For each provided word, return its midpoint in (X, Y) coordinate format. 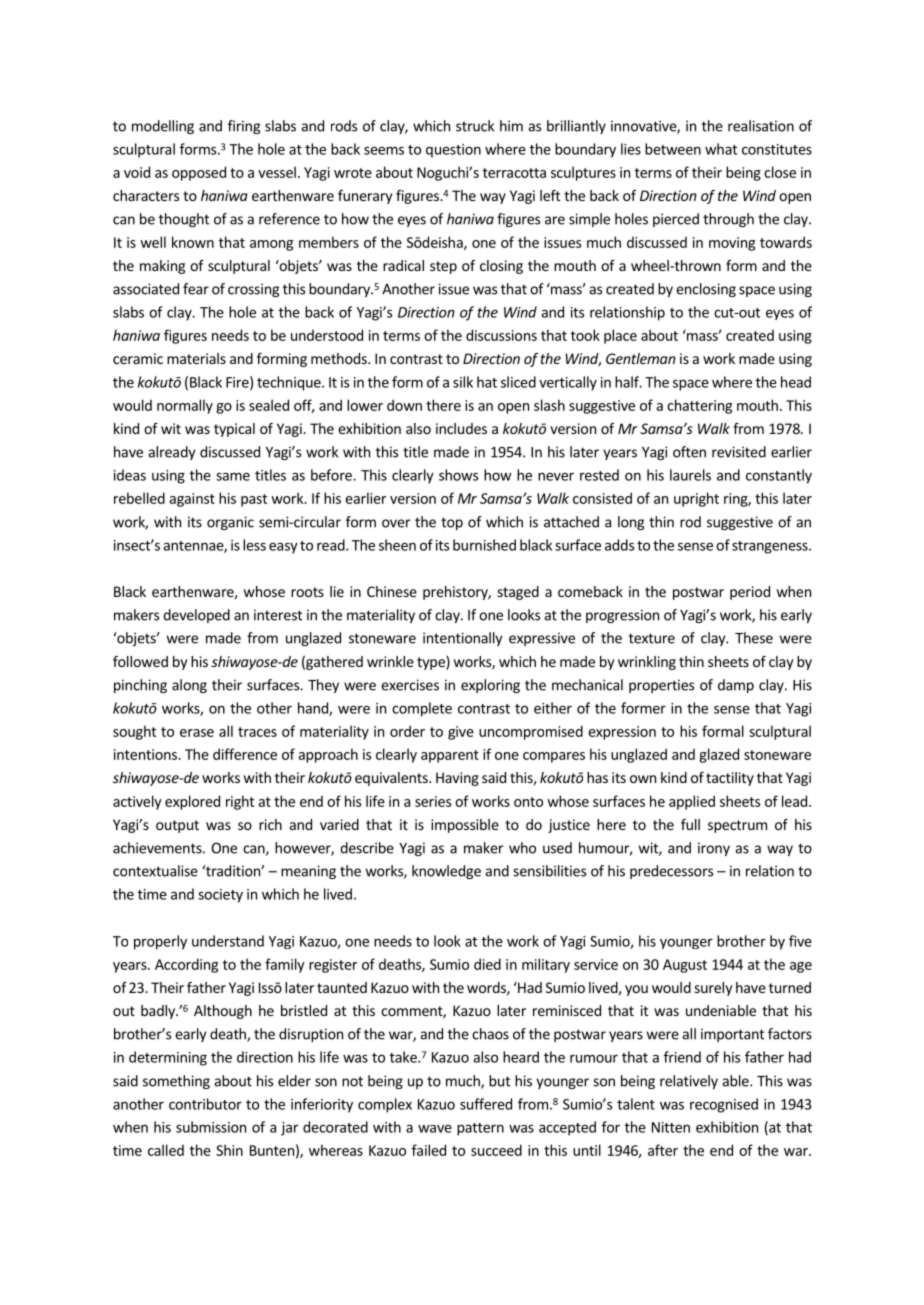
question (453, 151)
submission (211, 1127)
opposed (199, 173)
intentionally (462, 639)
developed (196, 616)
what (721, 149)
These (754, 638)
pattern (480, 1129)
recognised (724, 1105)
